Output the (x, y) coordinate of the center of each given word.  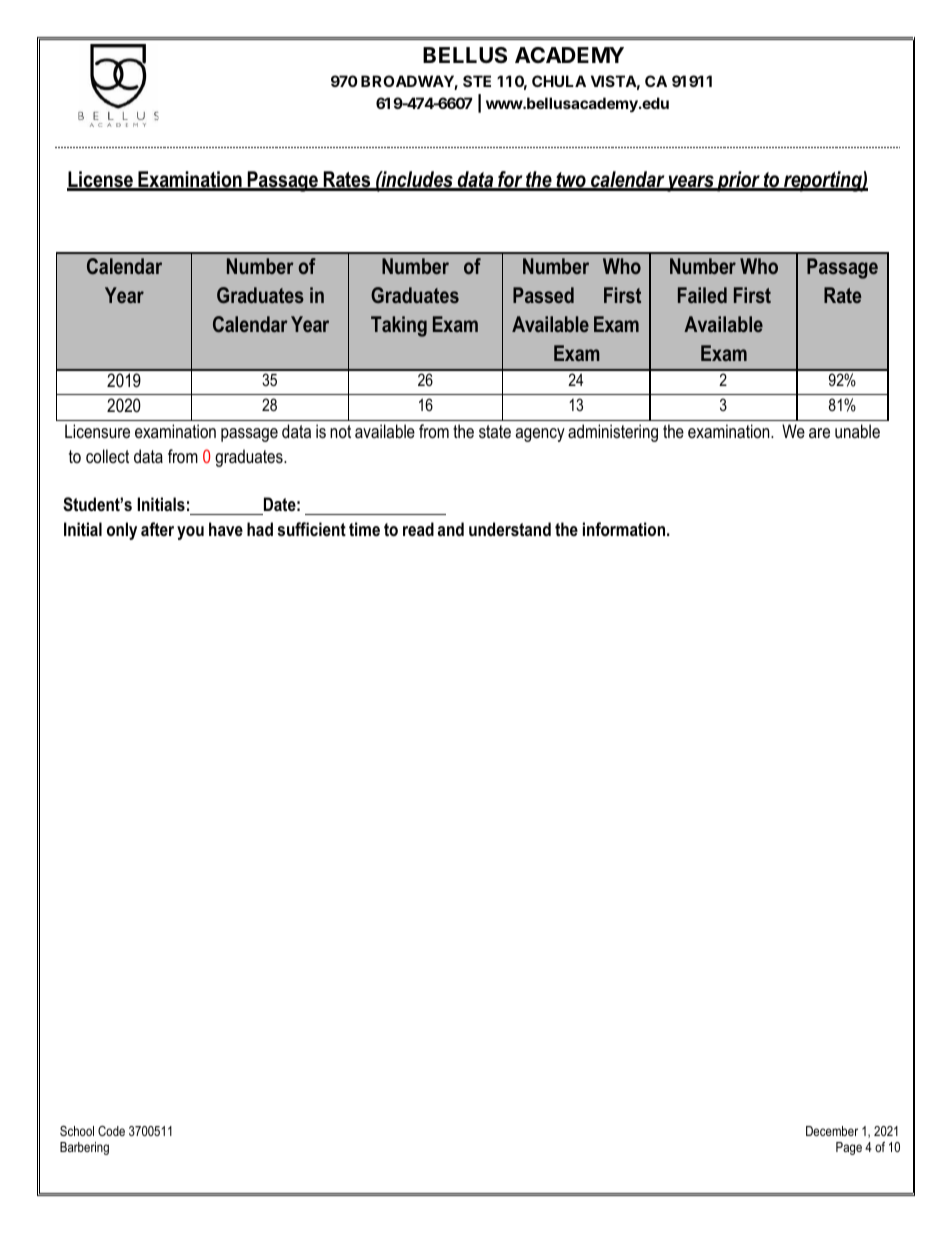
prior (738, 181)
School (77, 1131)
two (571, 181)
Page (849, 1148)
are (819, 433)
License (101, 180)
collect (107, 456)
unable (857, 431)
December (832, 1131)
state (495, 431)
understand (510, 529)
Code (111, 1131)
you (190, 533)
